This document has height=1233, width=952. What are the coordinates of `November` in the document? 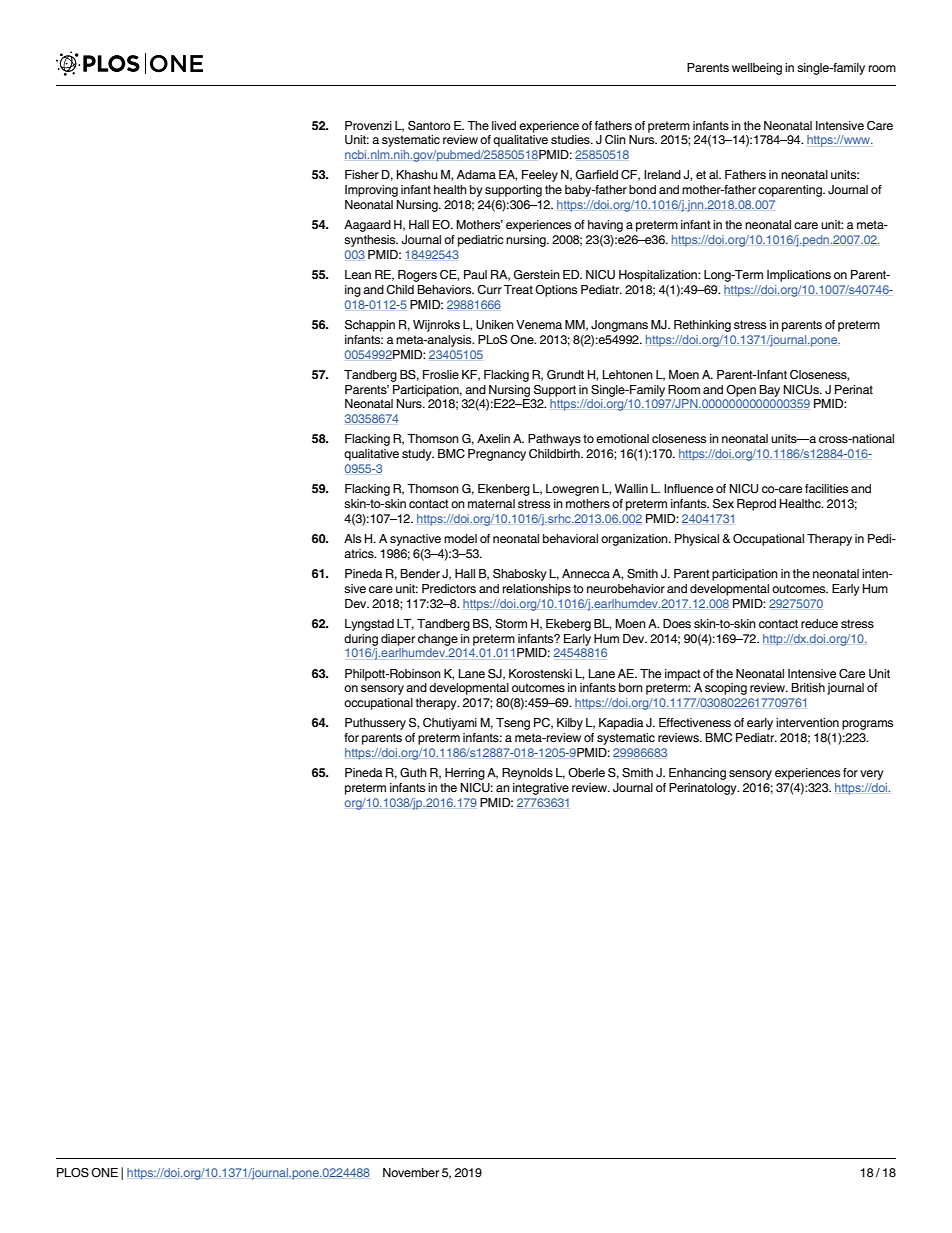 It's located at (411, 1172).
